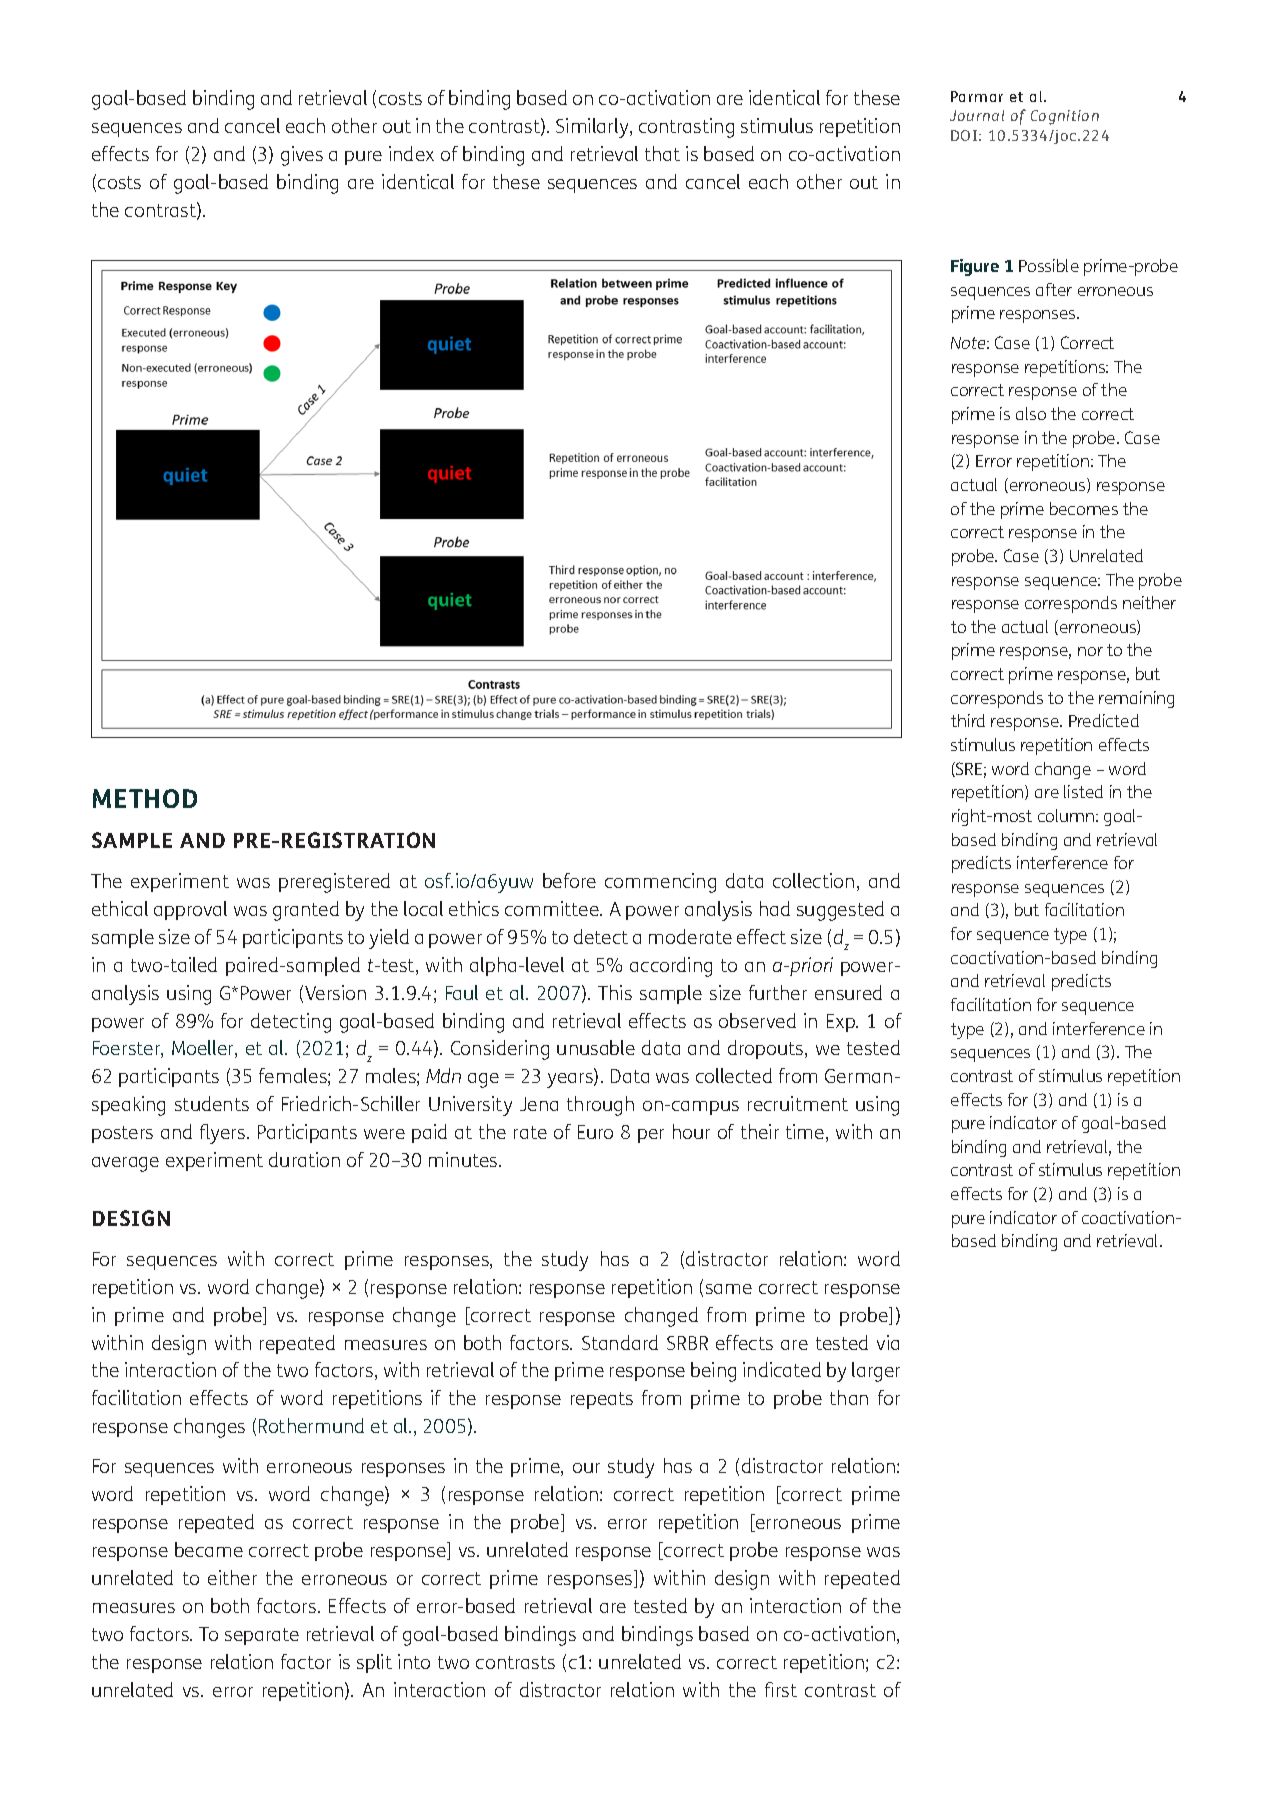 This screenshot has height=1809, width=1279. Describe the element at coordinates (849, 1397) in the screenshot. I see `than` at that location.
